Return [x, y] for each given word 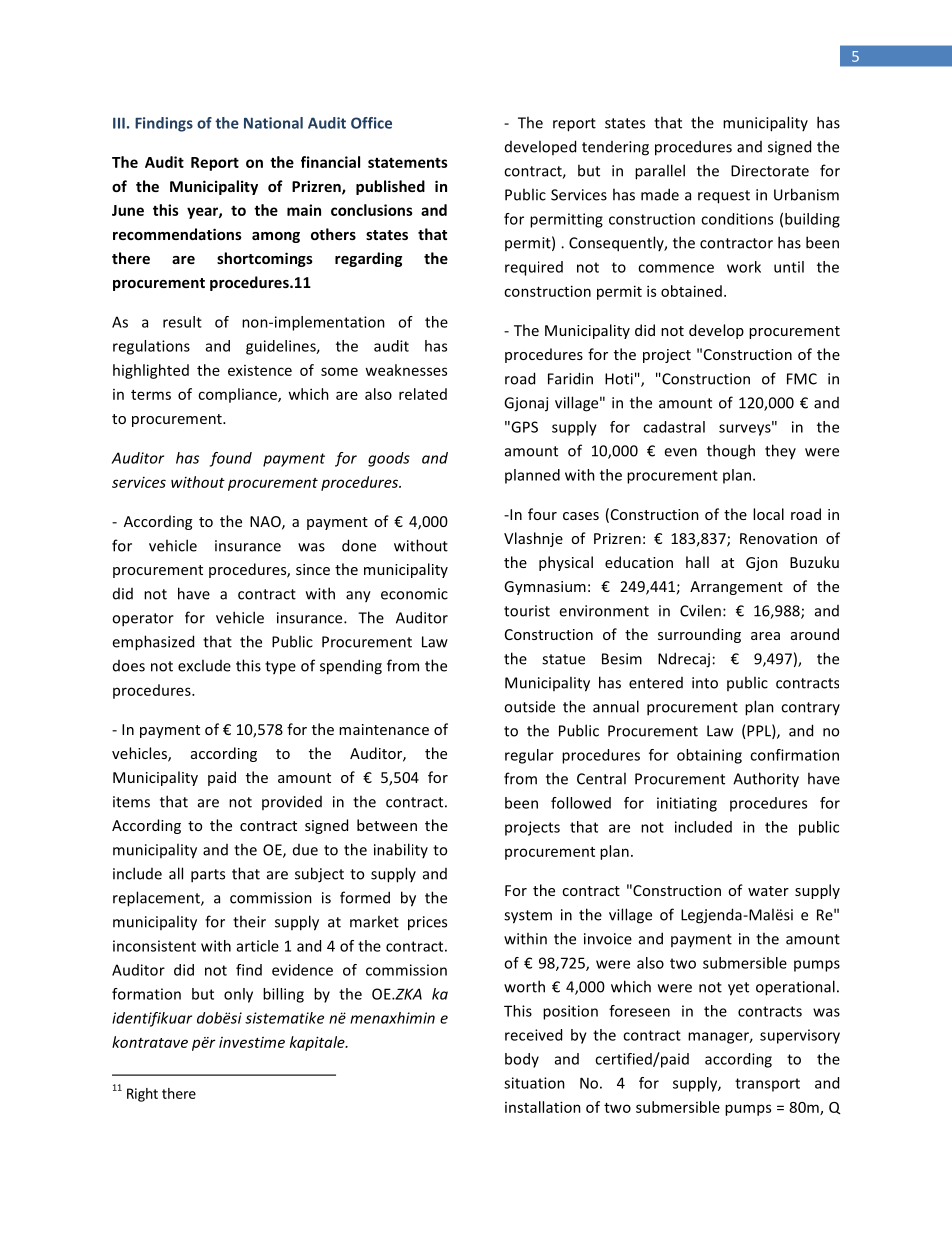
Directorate [770, 171]
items [131, 802]
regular [529, 756]
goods [389, 459]
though [731, 452]
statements [408, 162]
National [273, 123]
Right [142, 1095]
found [231, 459]
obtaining [709, 756]
